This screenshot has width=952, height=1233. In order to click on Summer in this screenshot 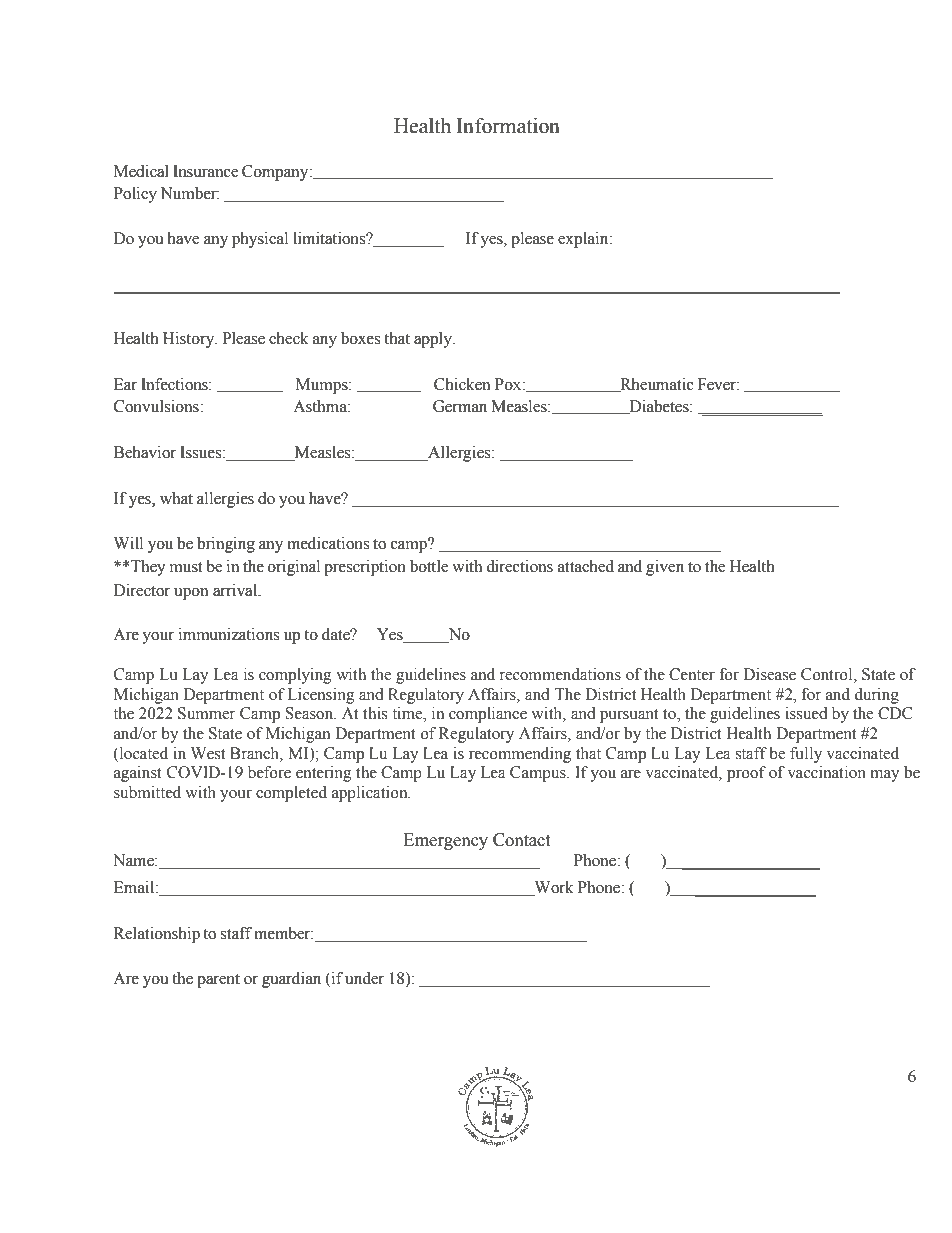, I will do `click(206, 713)`.
